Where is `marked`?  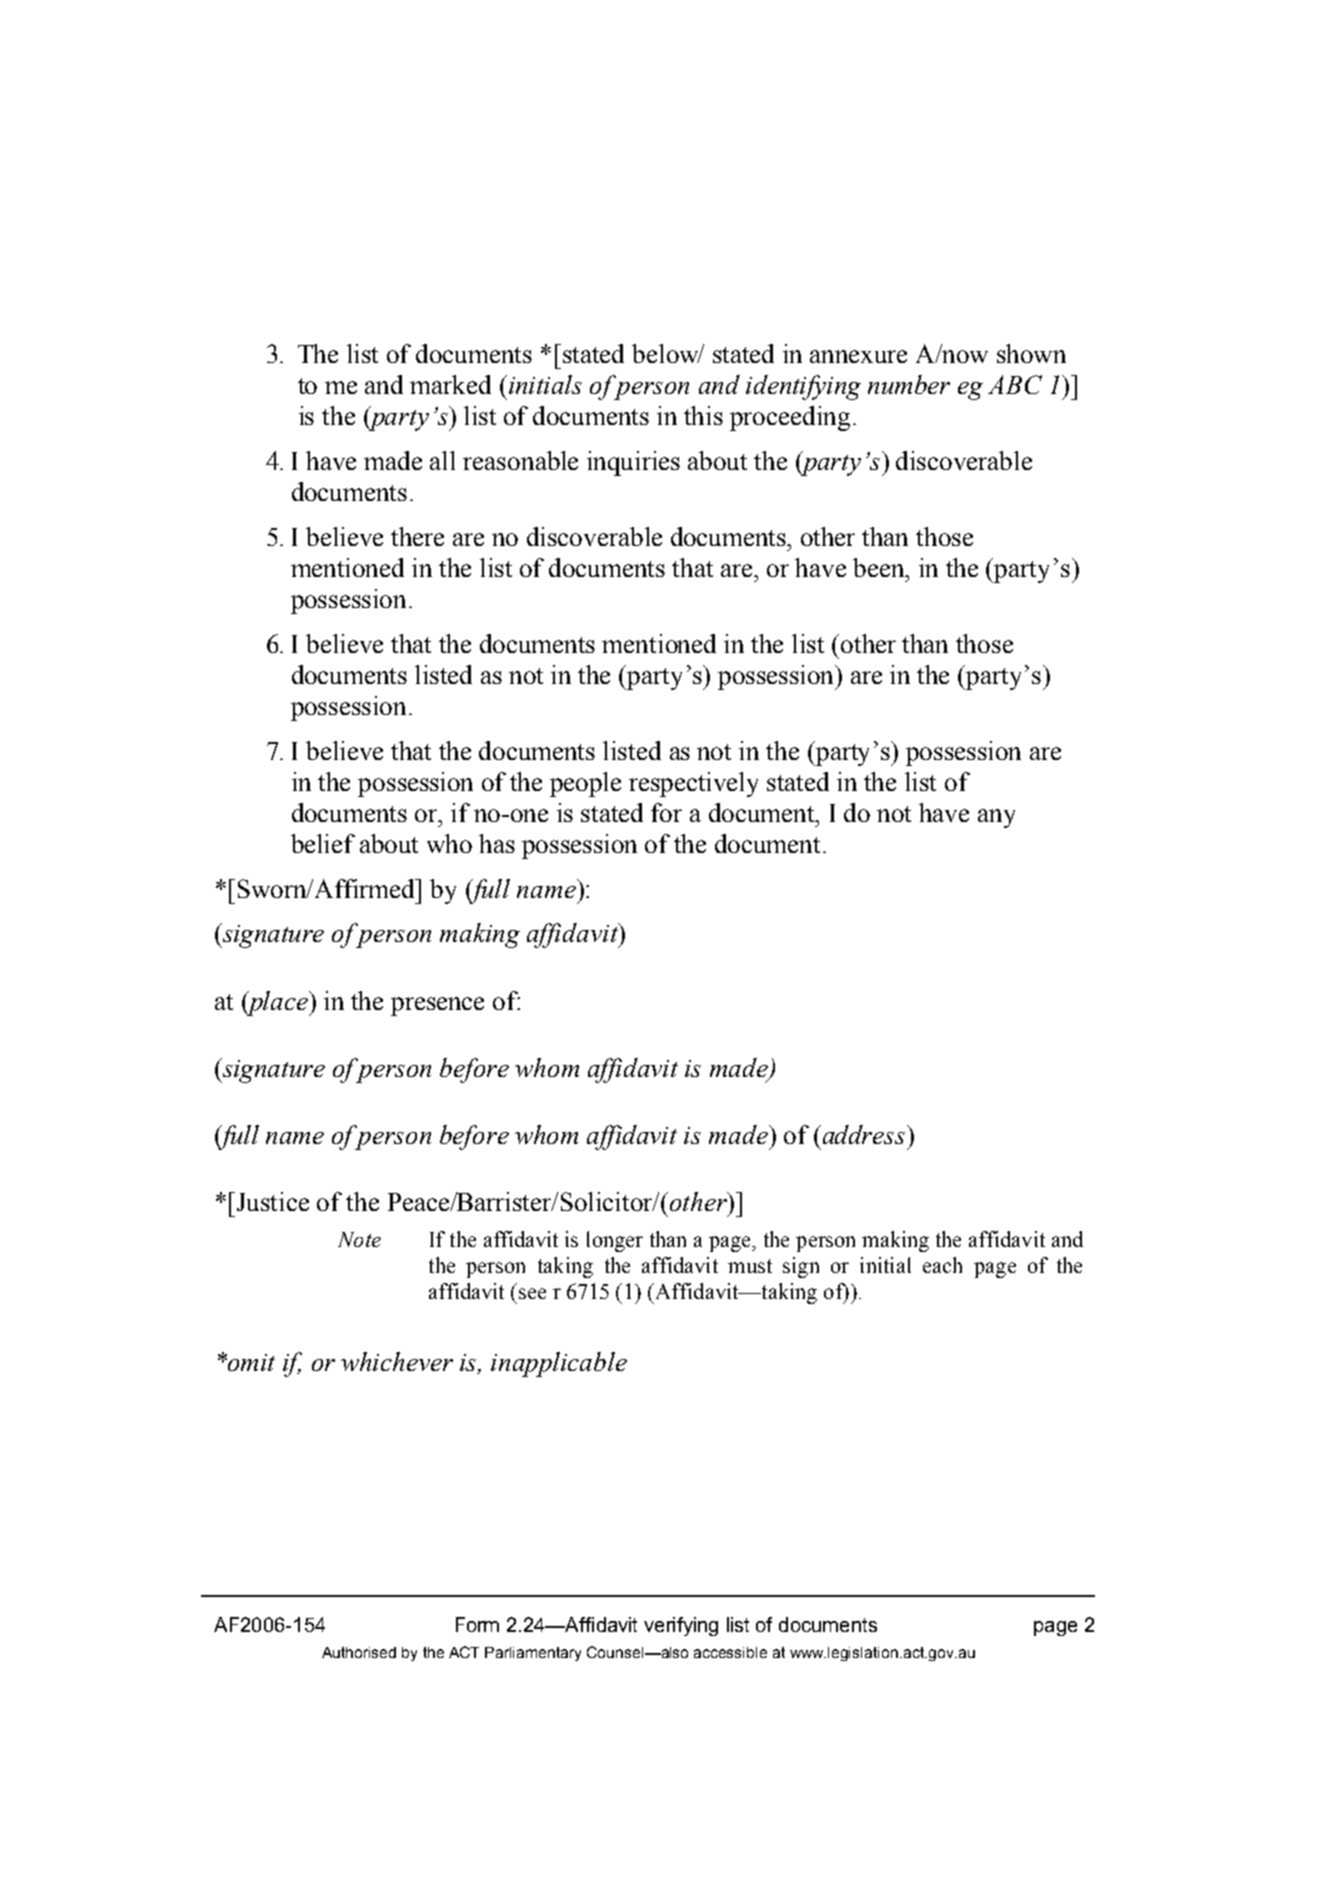
marked is located at coordinates (450, 384).
